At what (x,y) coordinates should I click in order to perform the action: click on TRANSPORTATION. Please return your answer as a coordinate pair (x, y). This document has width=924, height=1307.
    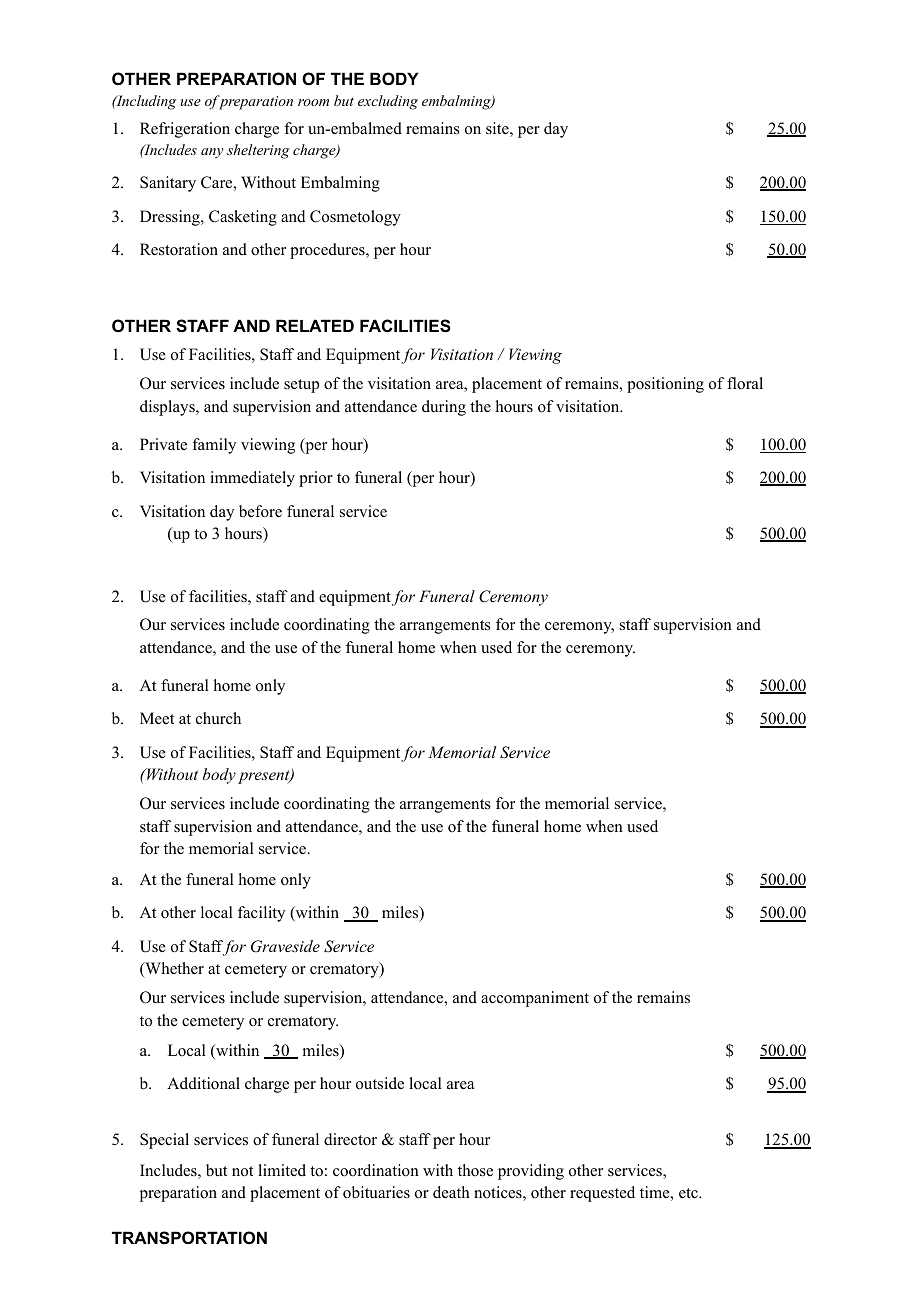
    Looking at the image, I should click on (189, 1238).
